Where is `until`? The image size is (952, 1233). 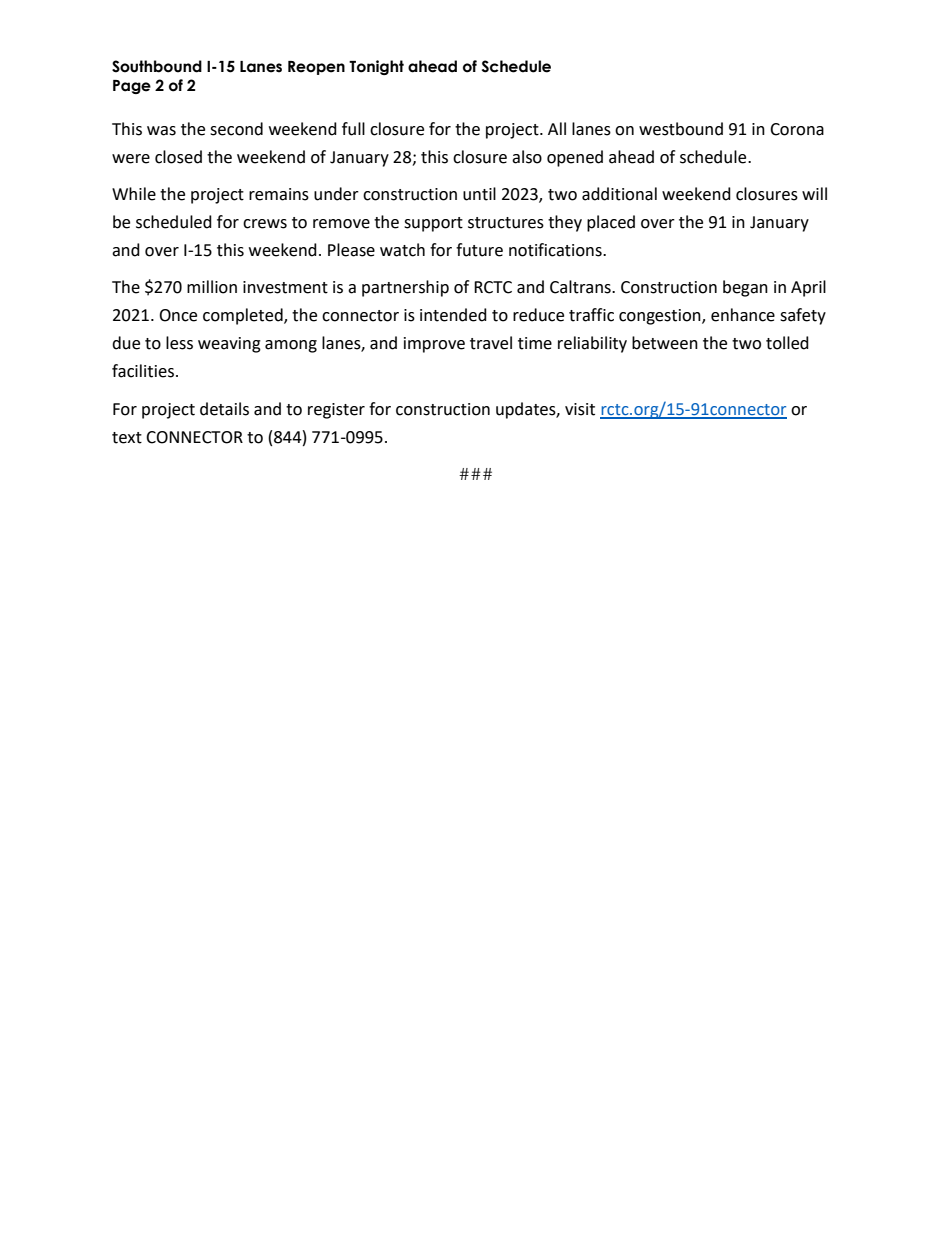
until is located at coordinates (479, 194).
